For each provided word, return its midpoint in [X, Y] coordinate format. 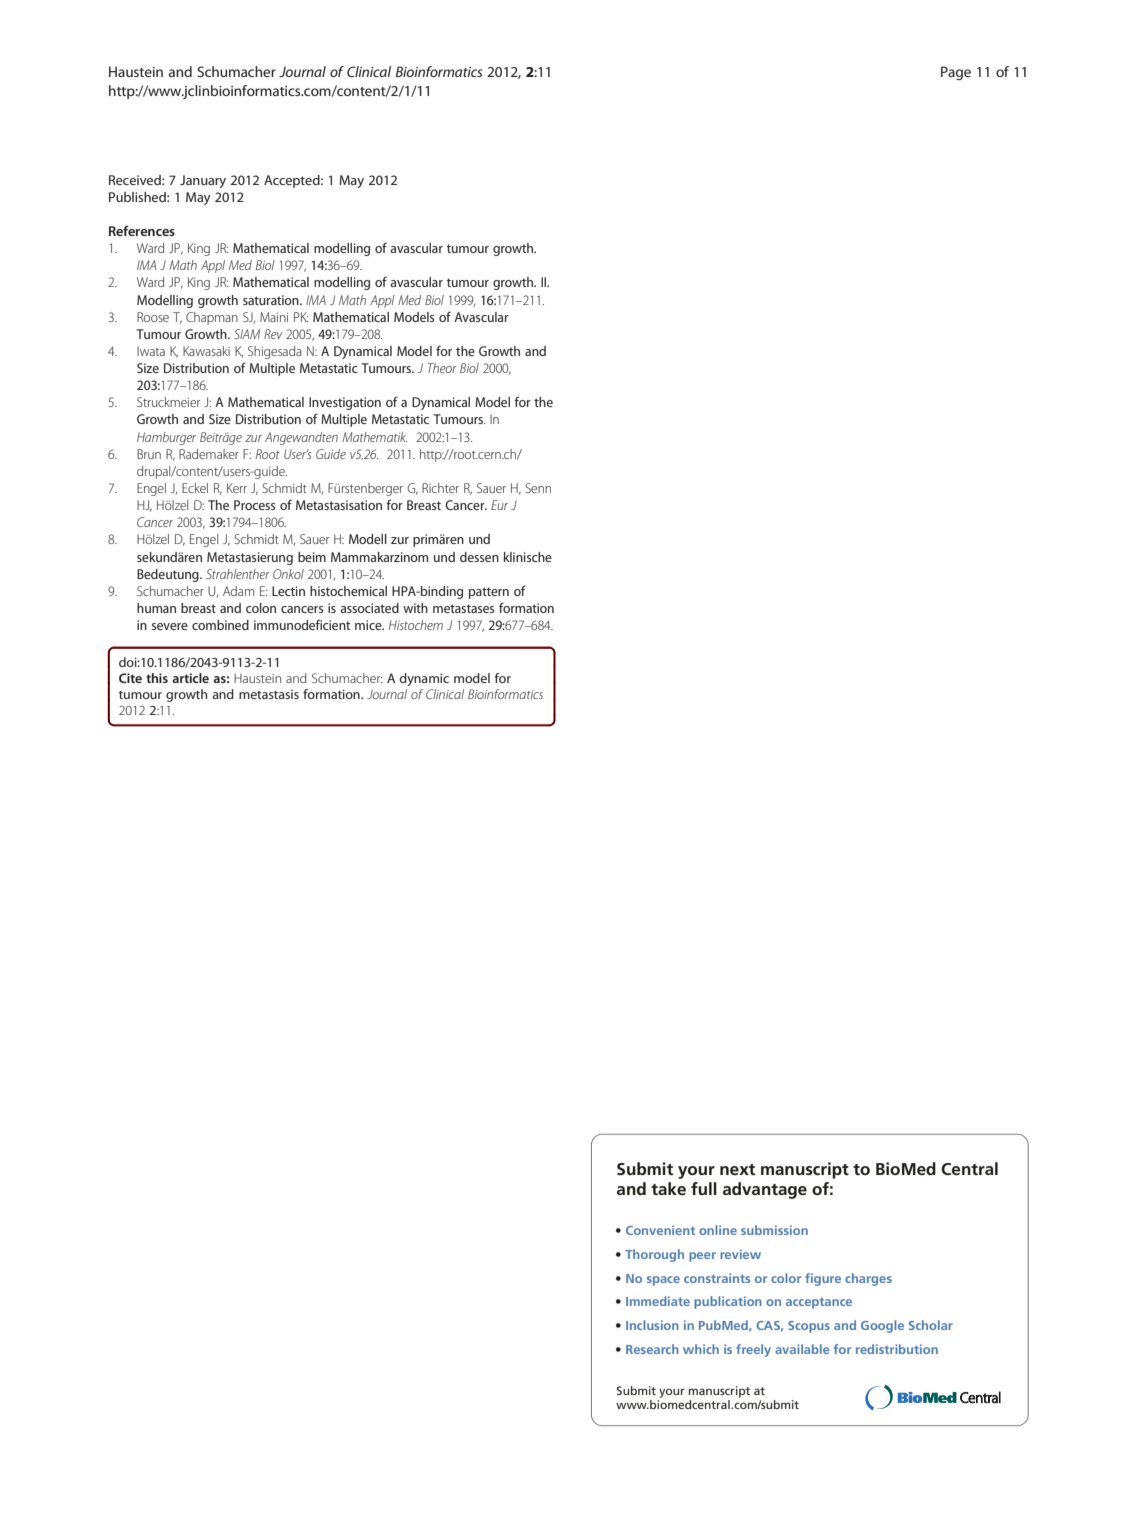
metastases [463, 608]
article [190, 678]
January [203, 181]
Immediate [658, 1301]
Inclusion [652, 1325]
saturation [272, 300]
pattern [489, 593]
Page [956, 73]
